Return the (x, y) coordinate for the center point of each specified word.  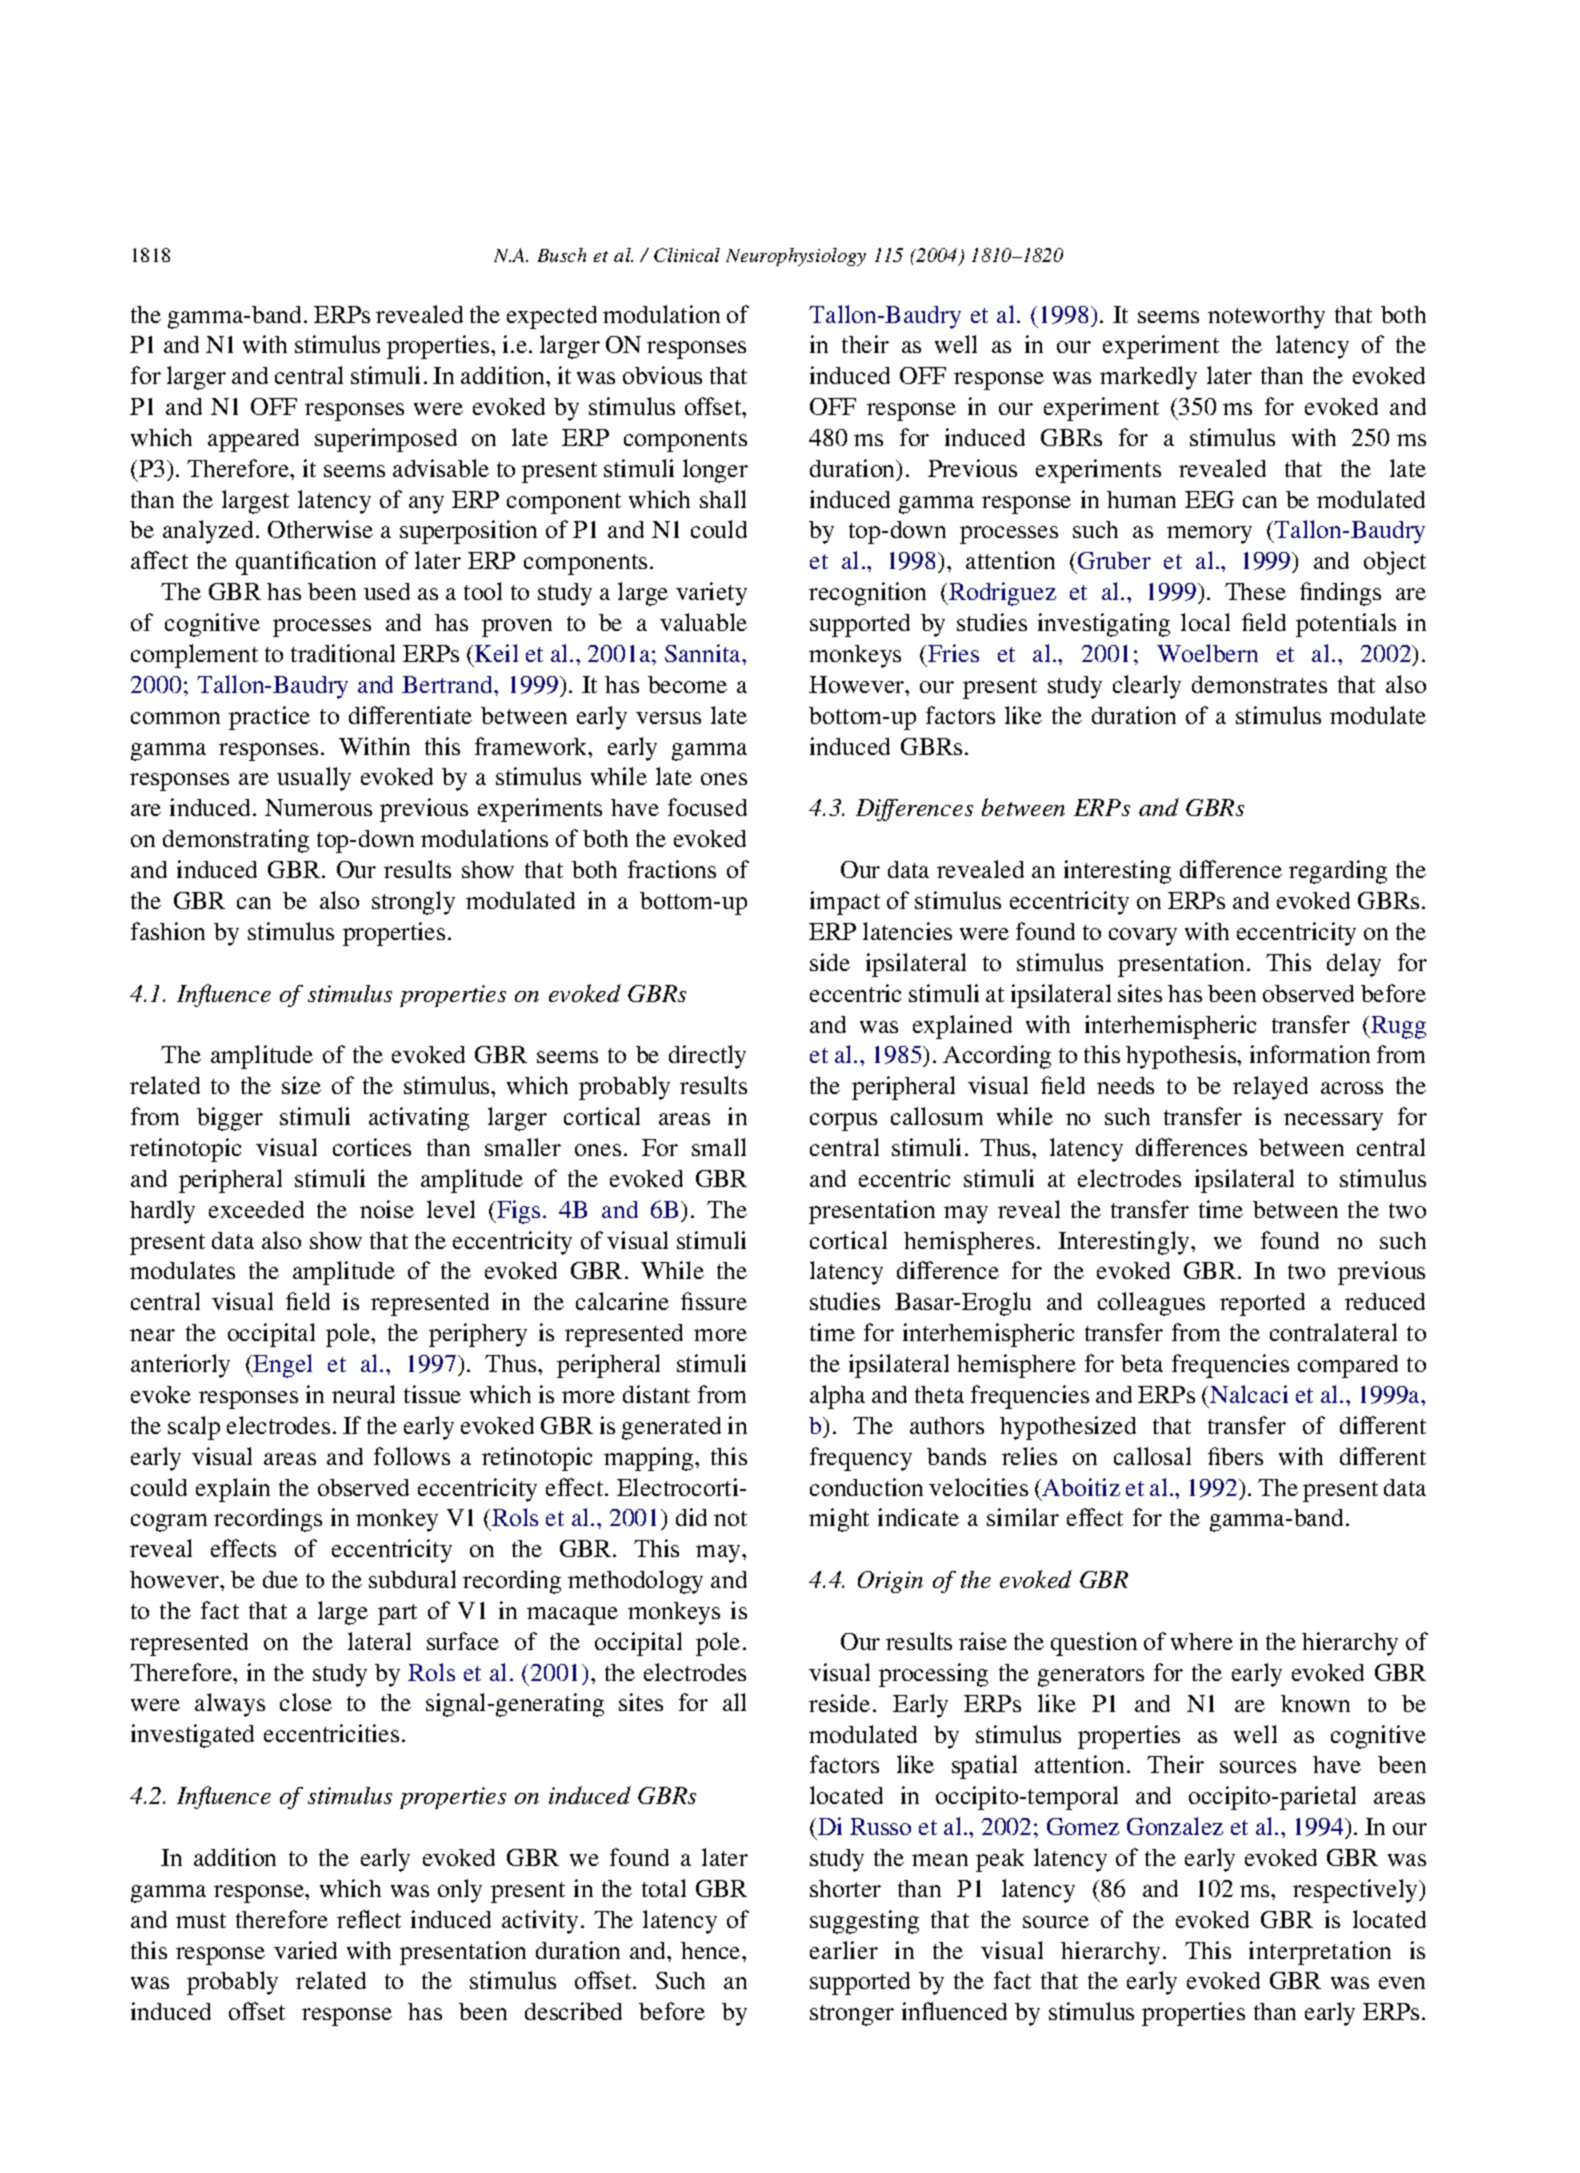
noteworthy (1266, 317)
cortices (372, 1147)
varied (305, 1950)
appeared (253, 440)
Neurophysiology (796, 257)
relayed (1270, 1088)
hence (712, 1950)
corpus (843, 1122)
